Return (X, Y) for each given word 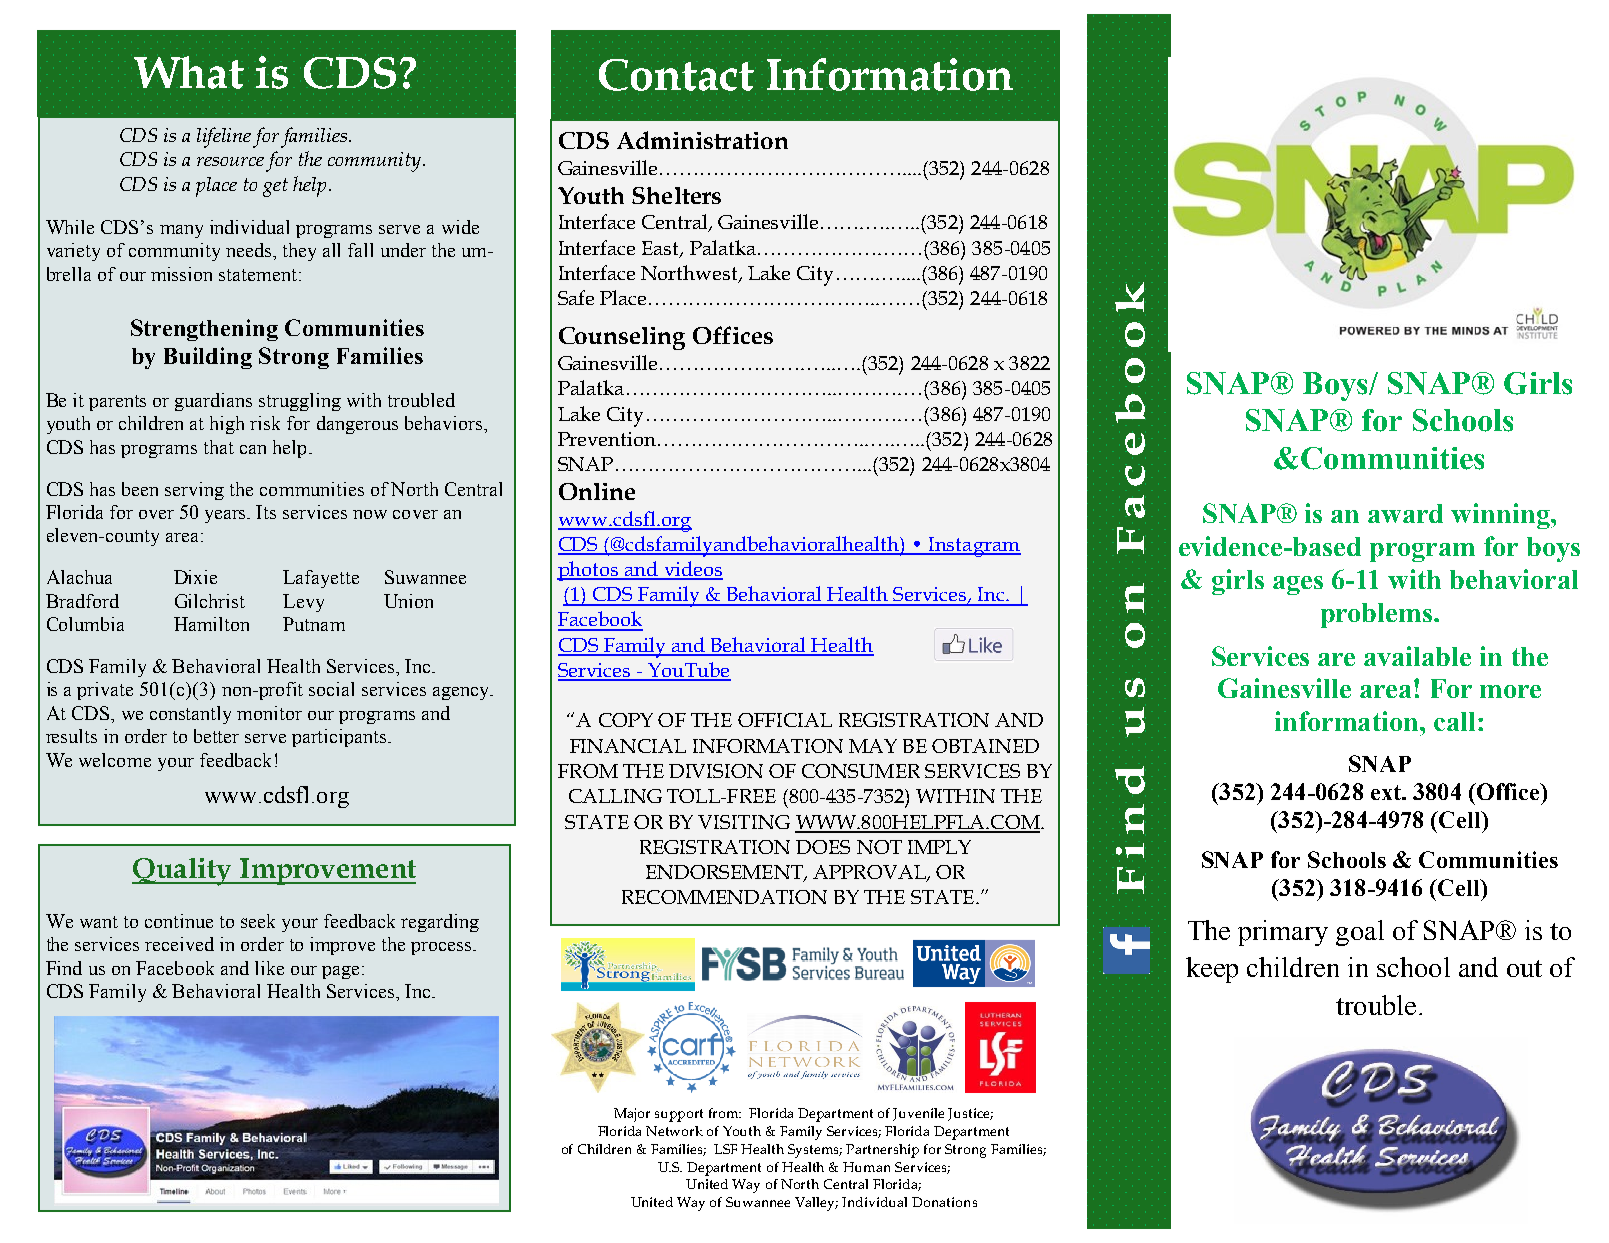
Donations (944, 1202)
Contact (676, 75)
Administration (702, 140)
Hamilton (211, 624)
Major (632, 1115)
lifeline (225, 137)
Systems (815, 1151)
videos (692, 570)
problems (1376, 615)
